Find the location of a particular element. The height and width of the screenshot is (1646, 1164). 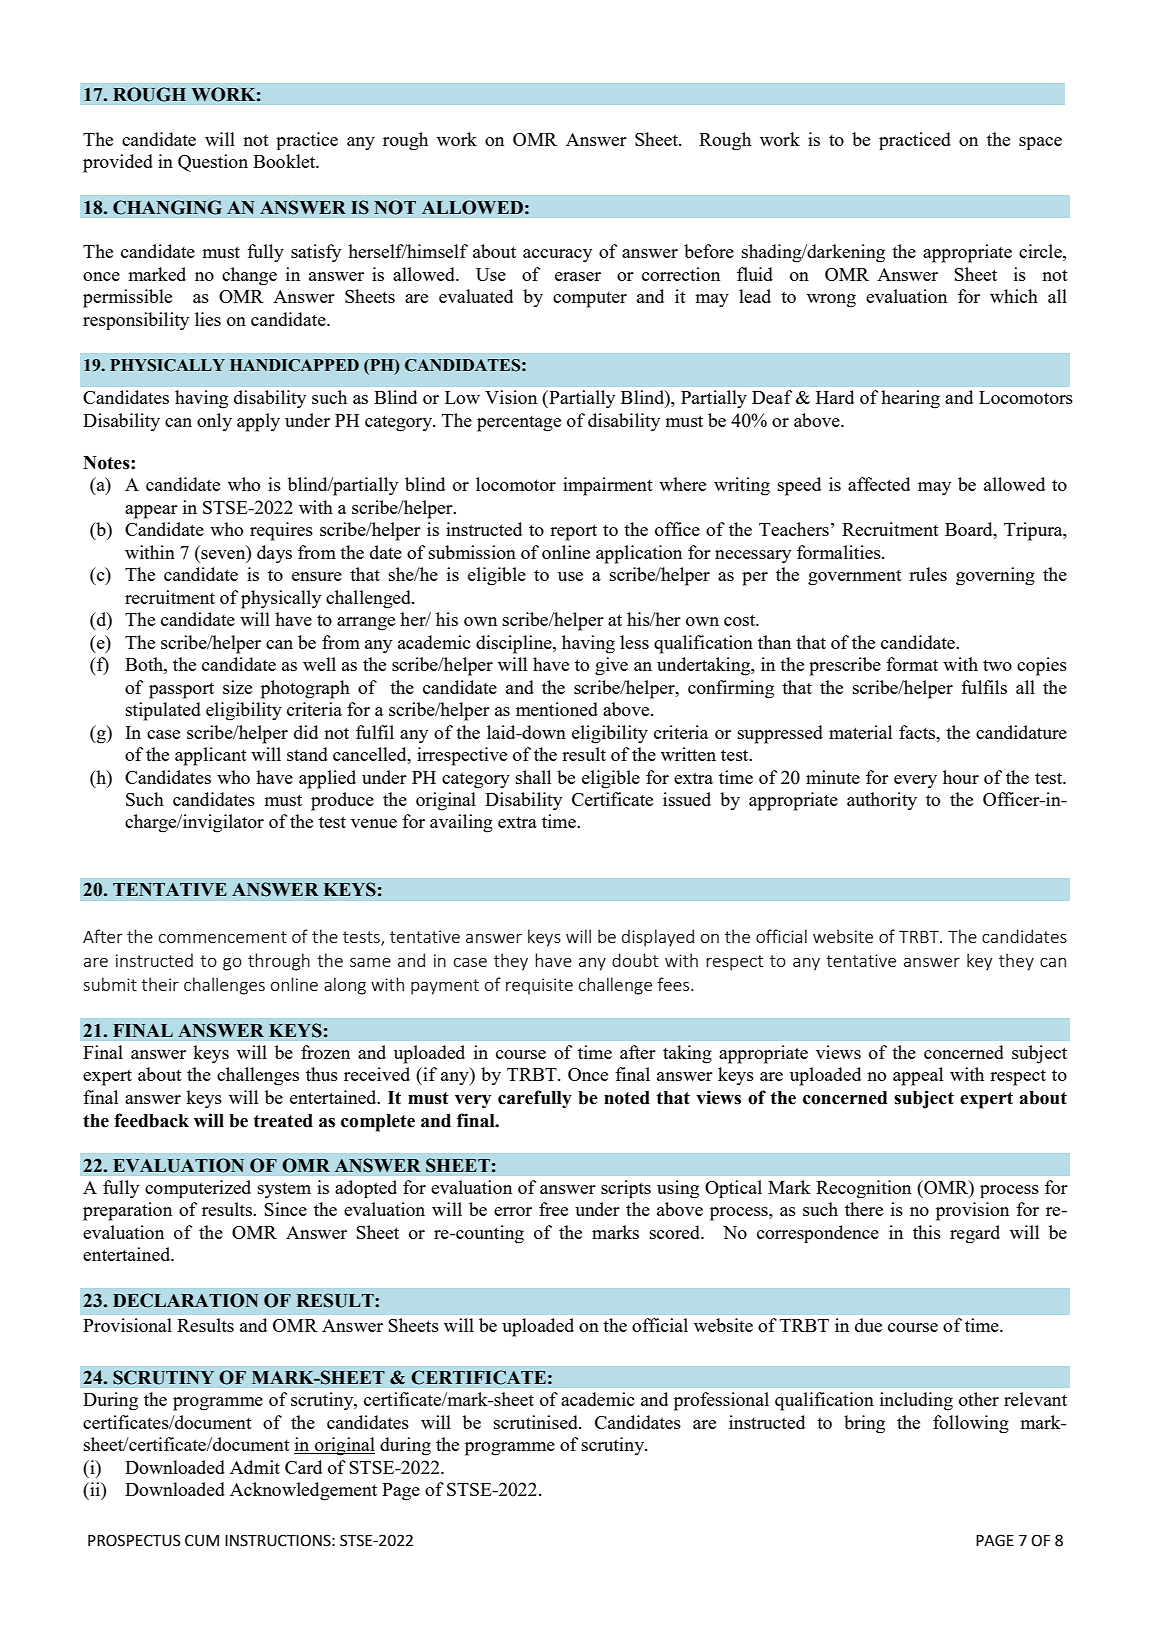

Question is located at coordinates (213, 163).
